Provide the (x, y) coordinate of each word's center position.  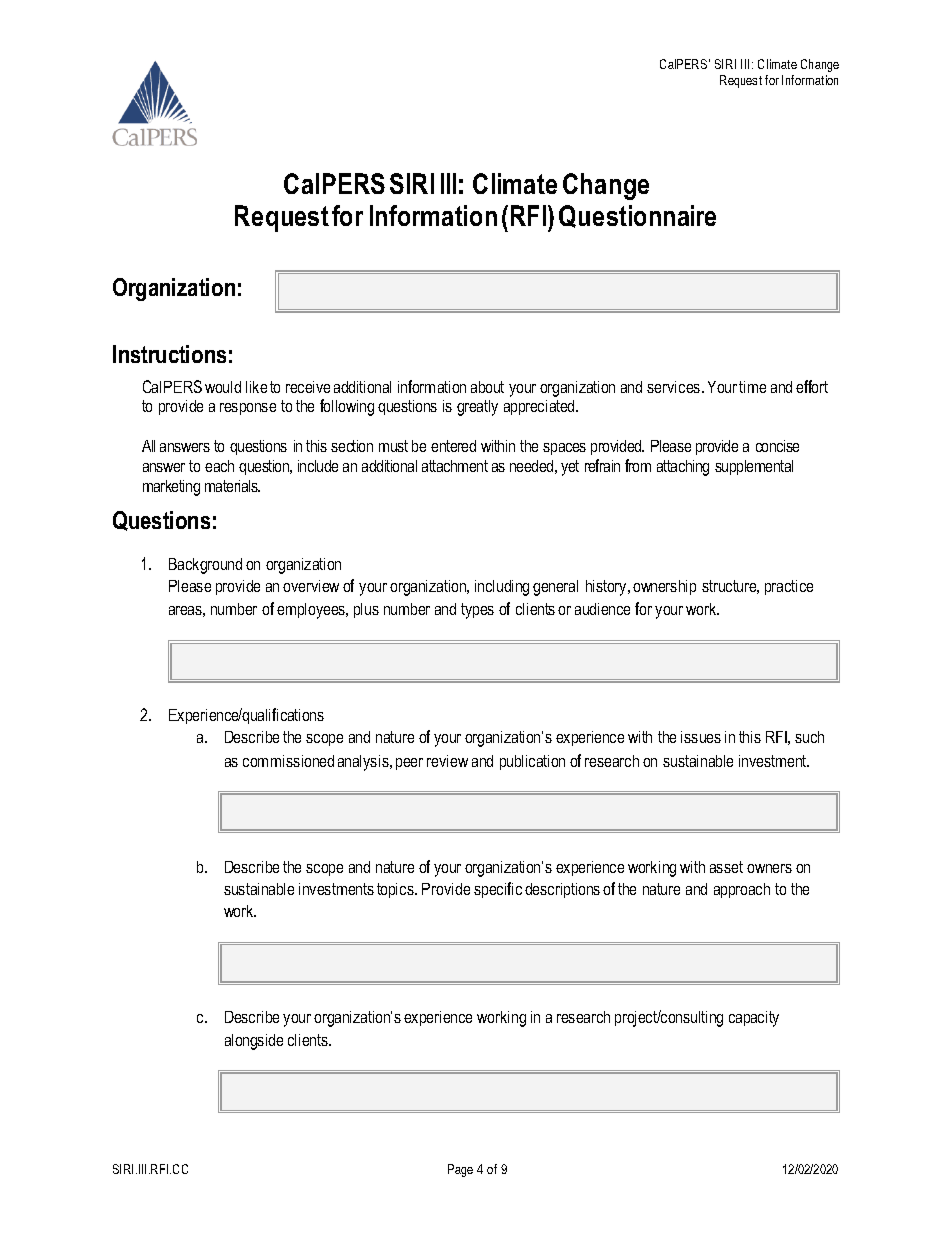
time (752, 387)
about (487, 387)
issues (701, 737)
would (223, 387)
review (447, 761)
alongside (254, 1042)
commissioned (288, 761)
